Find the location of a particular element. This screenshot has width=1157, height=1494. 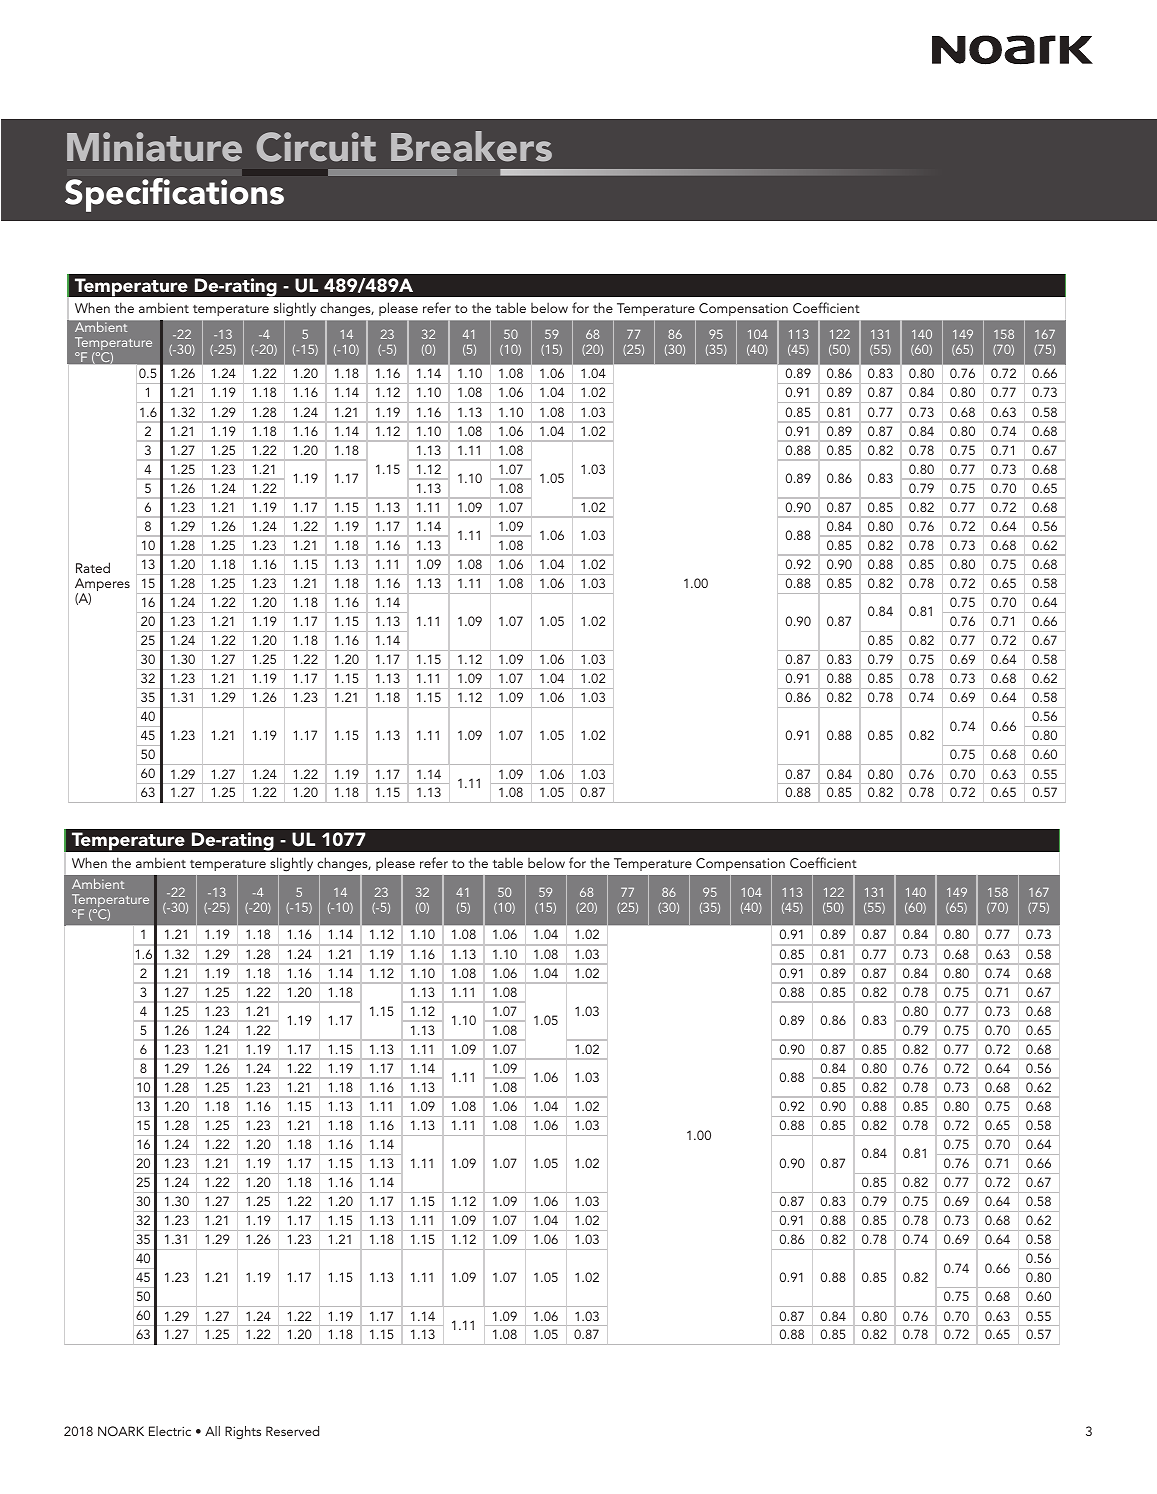

All is located at coordinates (212, 1431).
